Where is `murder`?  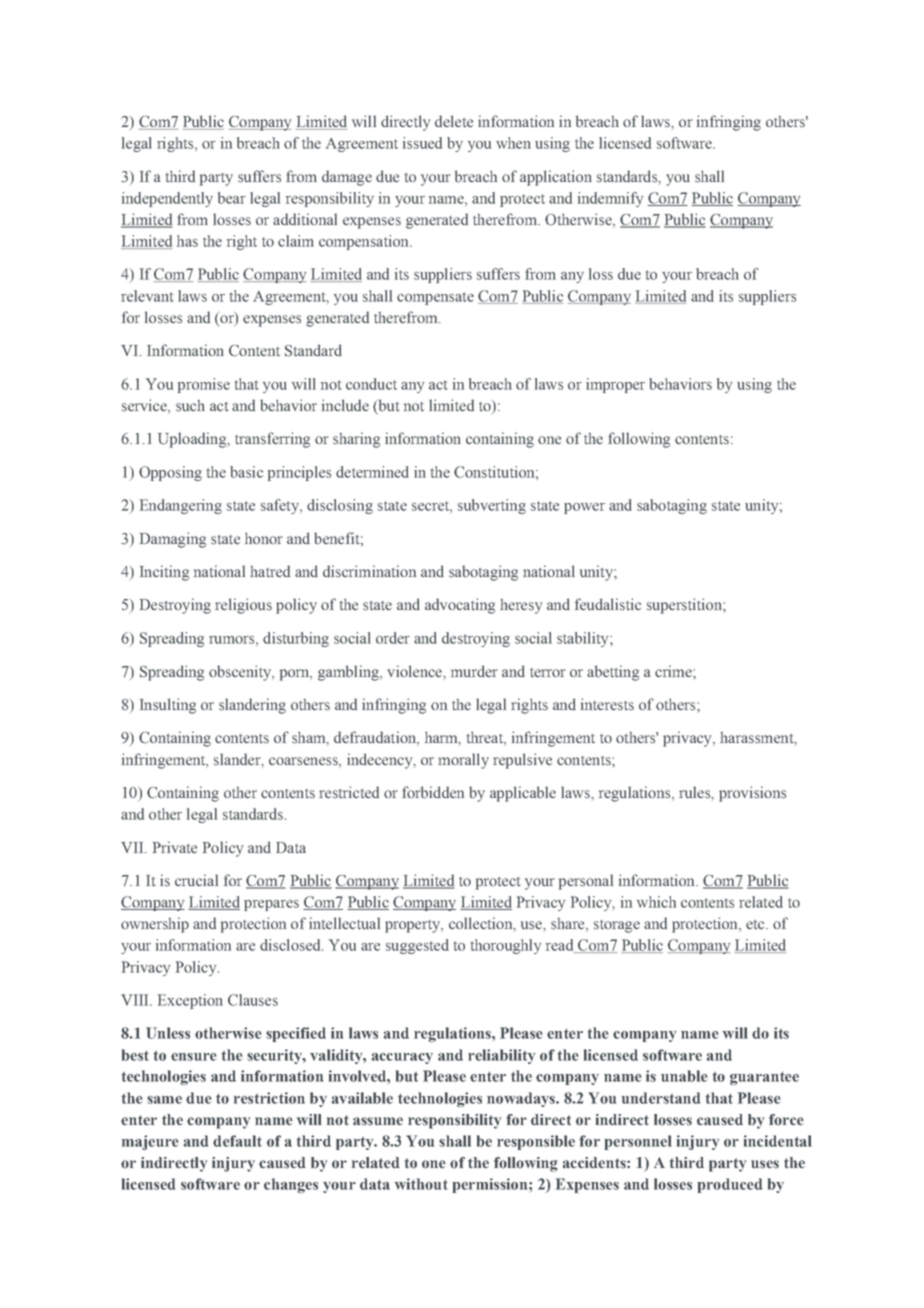 murder is located at coordinates (474, 671).
